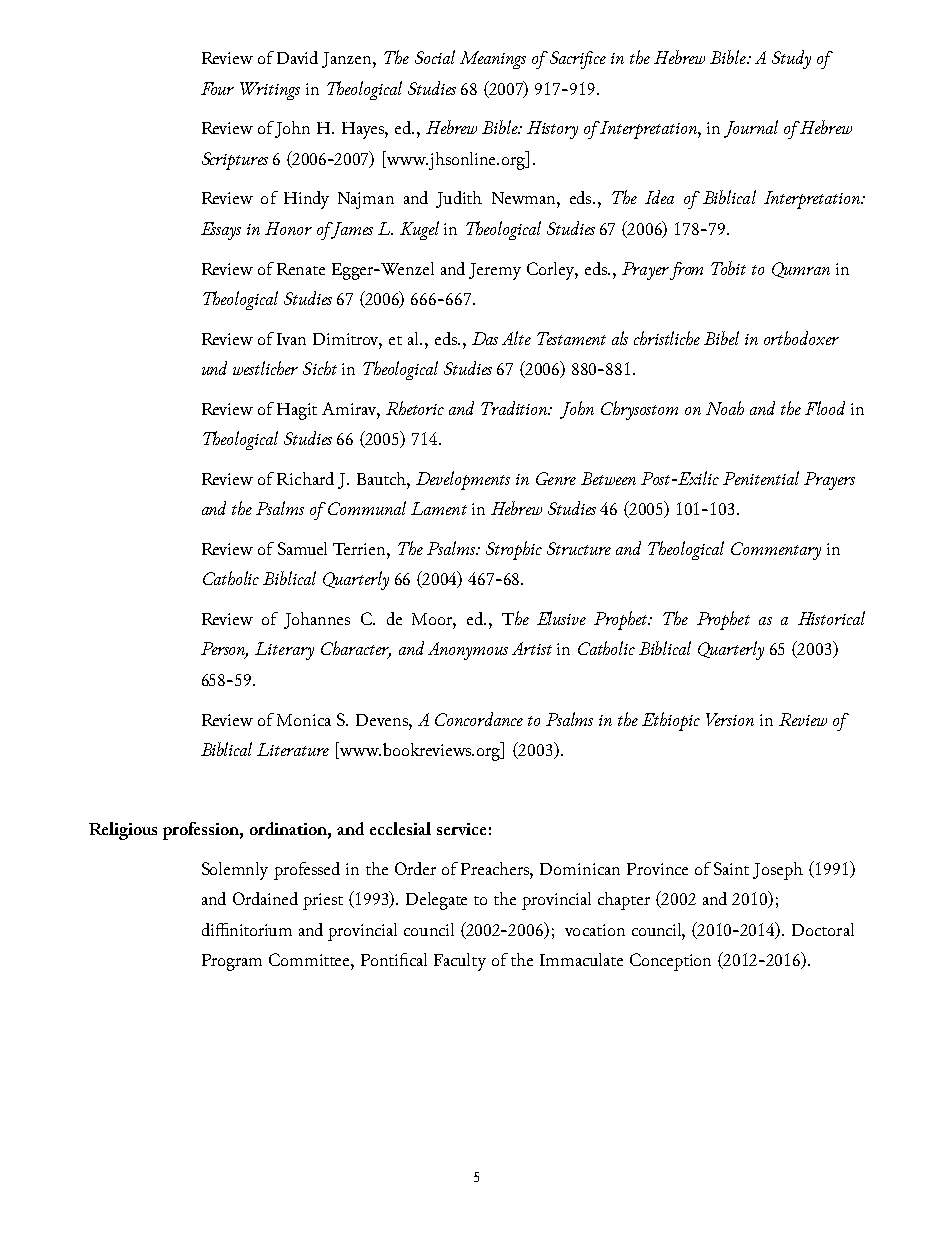 The image size is (952, 1233). What do you see at coordinates (493, 60) in the screenshot?
I see `Meanings` at bounding box center [493, 60].
